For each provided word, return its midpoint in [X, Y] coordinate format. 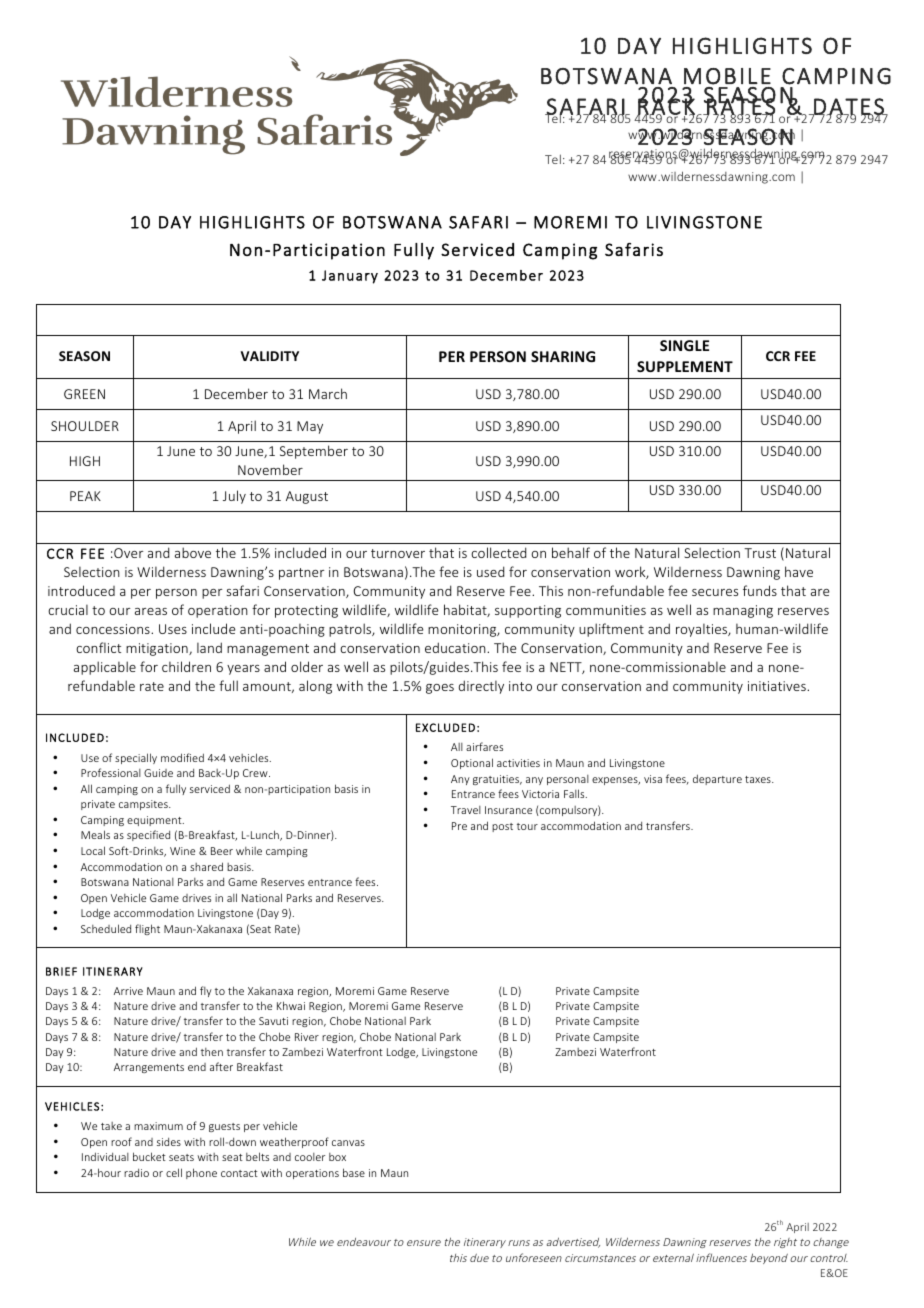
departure [717, 779]
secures [715, 592]
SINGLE [684, 345]
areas [151, 611]
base [354, 1172]
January [350, 277]
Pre [459, 826]
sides [169, 1142]
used [490, 571]
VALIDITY [270, 356]
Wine [182, 851]
